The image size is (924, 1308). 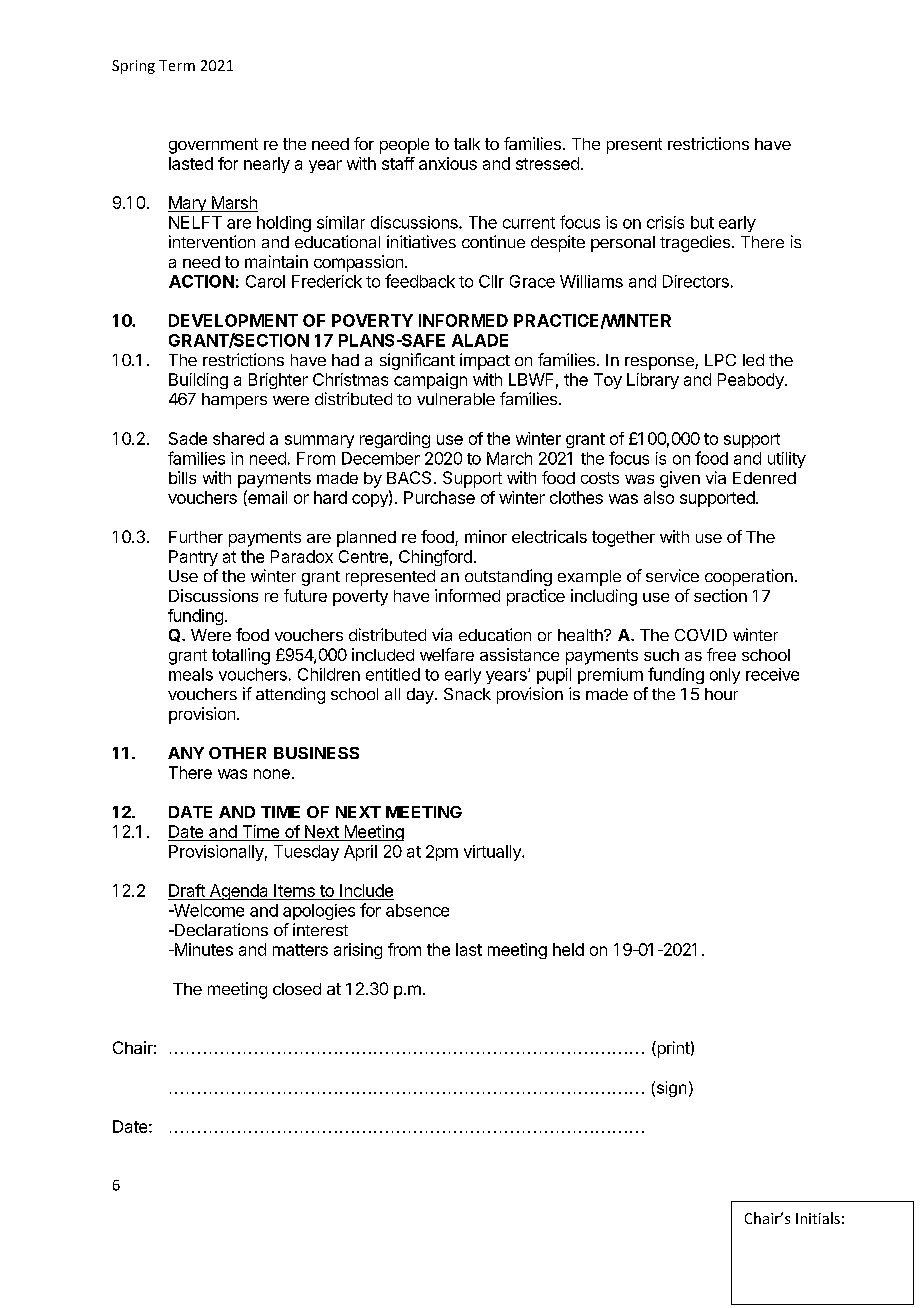 I want to click on closed, so click(x=297, y=989).
